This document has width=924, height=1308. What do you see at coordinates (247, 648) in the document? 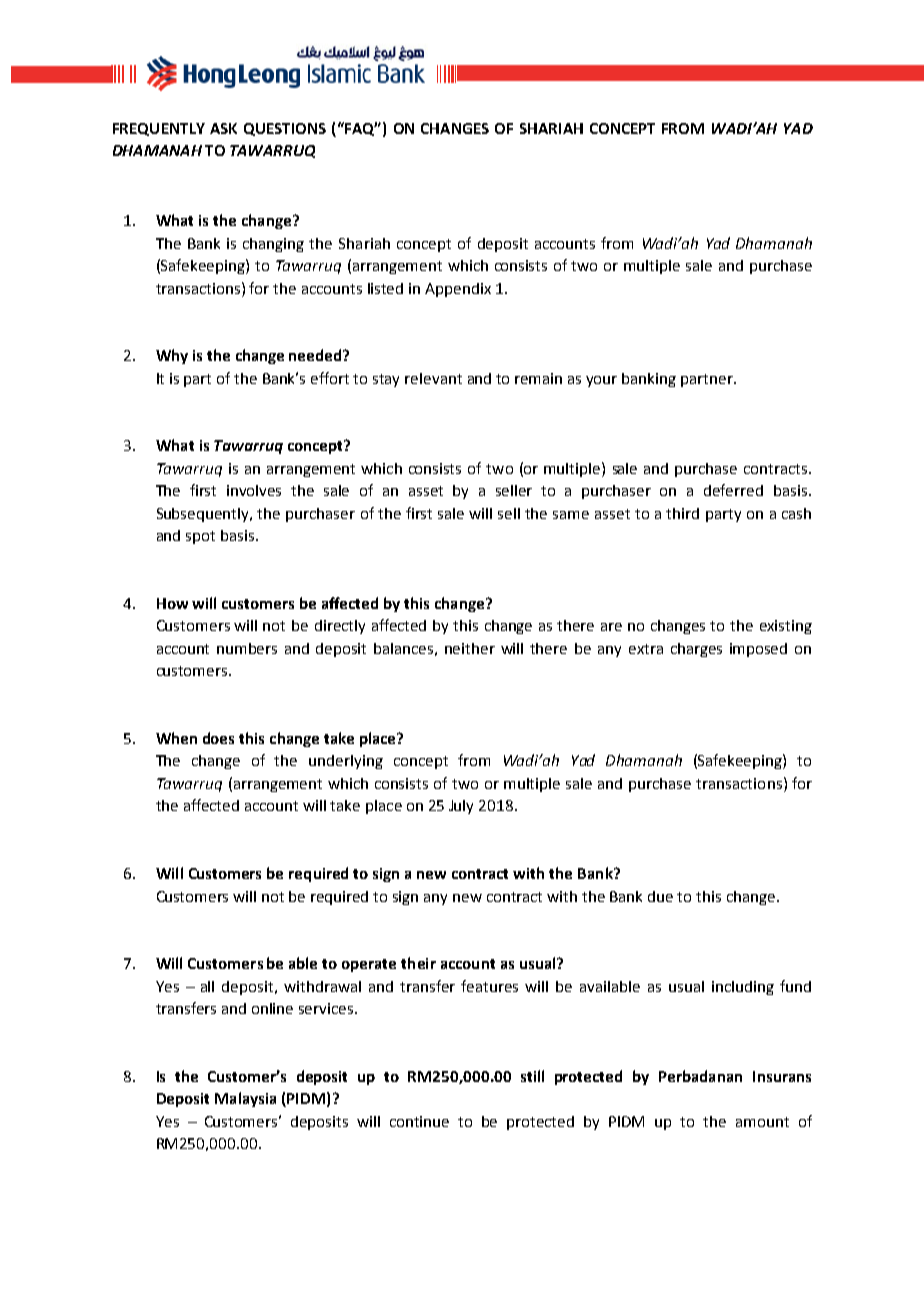
I see `numbers` at bounding box center [247, 648].
